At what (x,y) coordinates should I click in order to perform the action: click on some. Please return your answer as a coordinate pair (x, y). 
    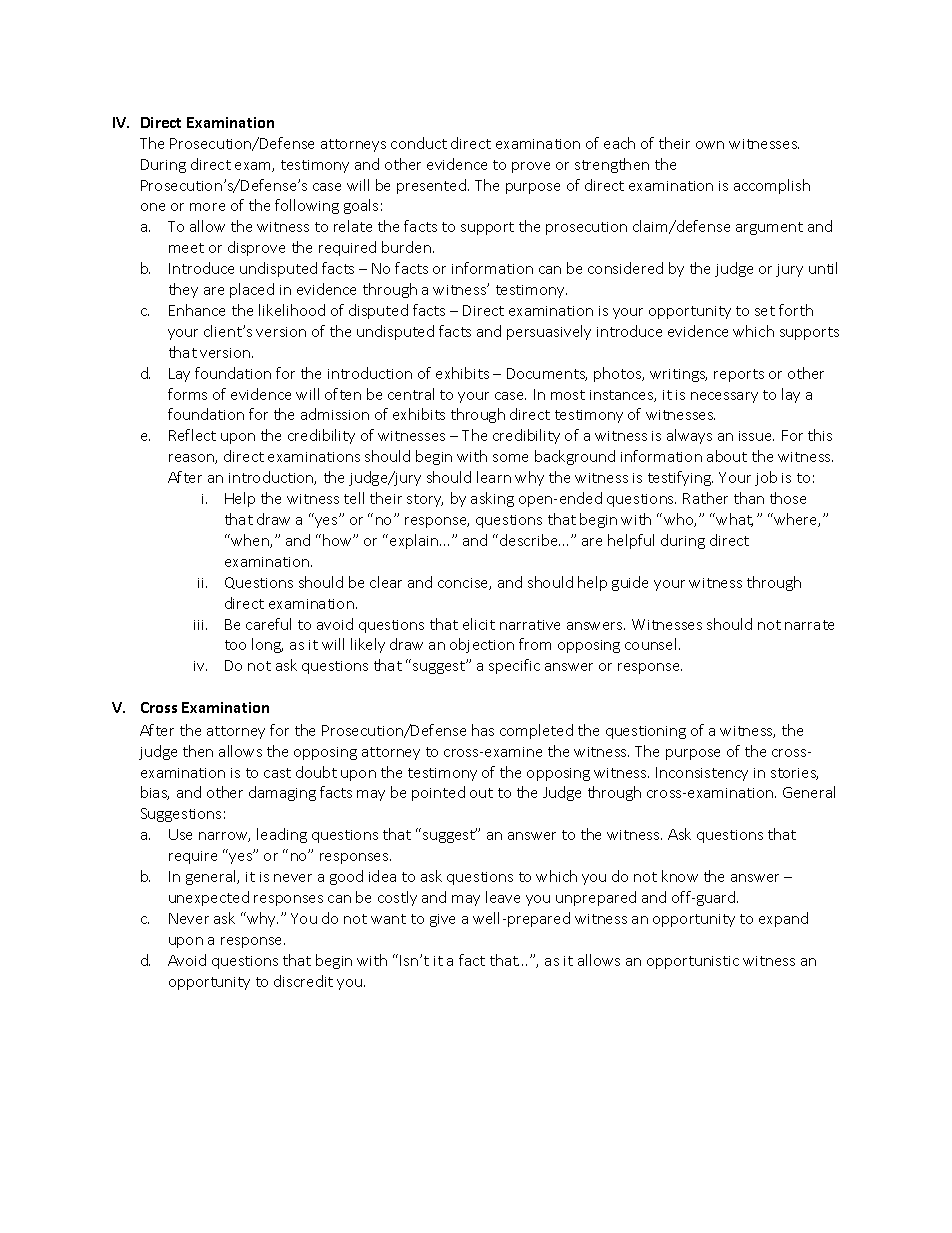
    Looking at the image, I should click on (510, 458).
